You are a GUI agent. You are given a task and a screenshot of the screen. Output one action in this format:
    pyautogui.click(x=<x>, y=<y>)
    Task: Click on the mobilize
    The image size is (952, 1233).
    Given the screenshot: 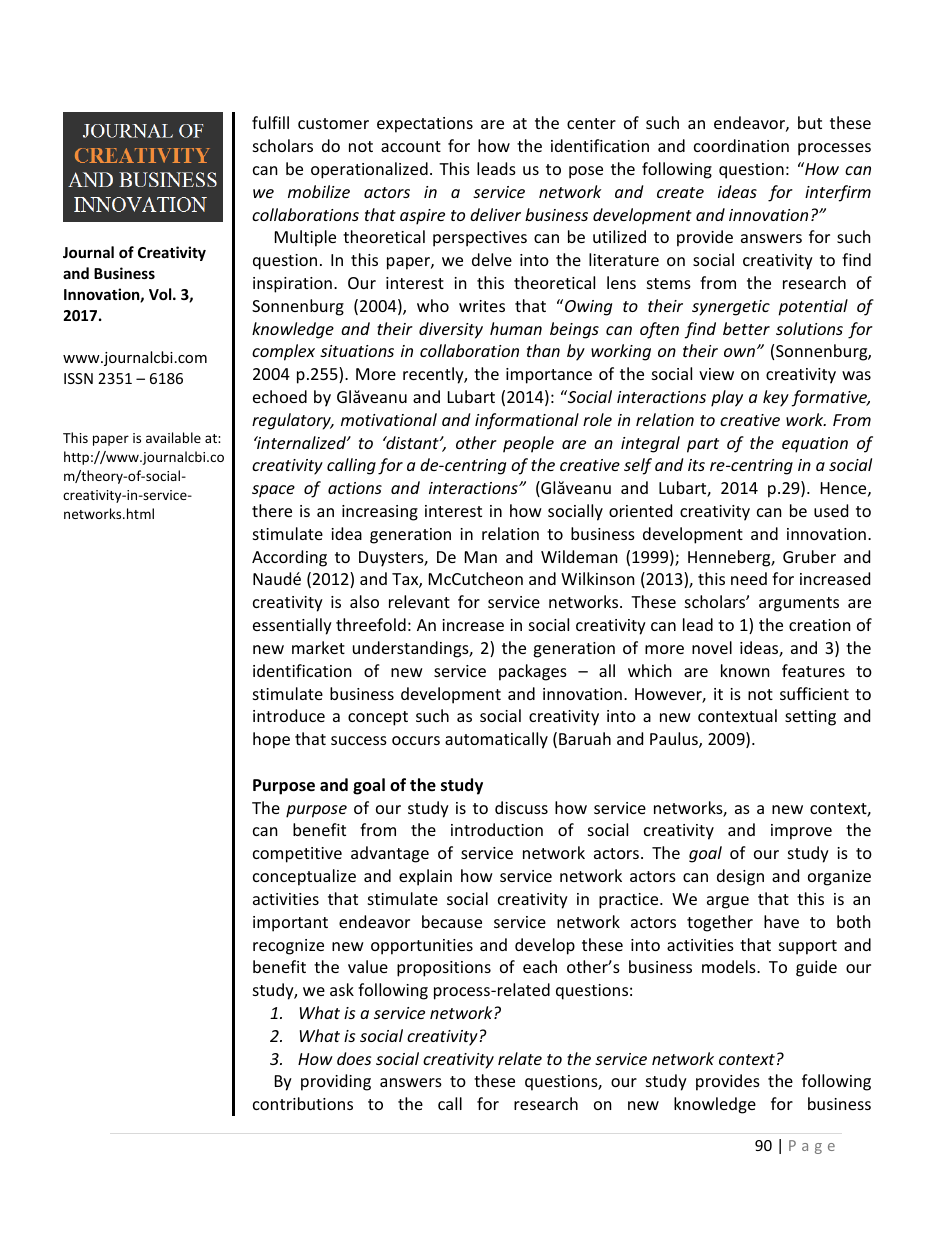 What is the action you would take?
    pyautogui.click(x=319, y=191)
